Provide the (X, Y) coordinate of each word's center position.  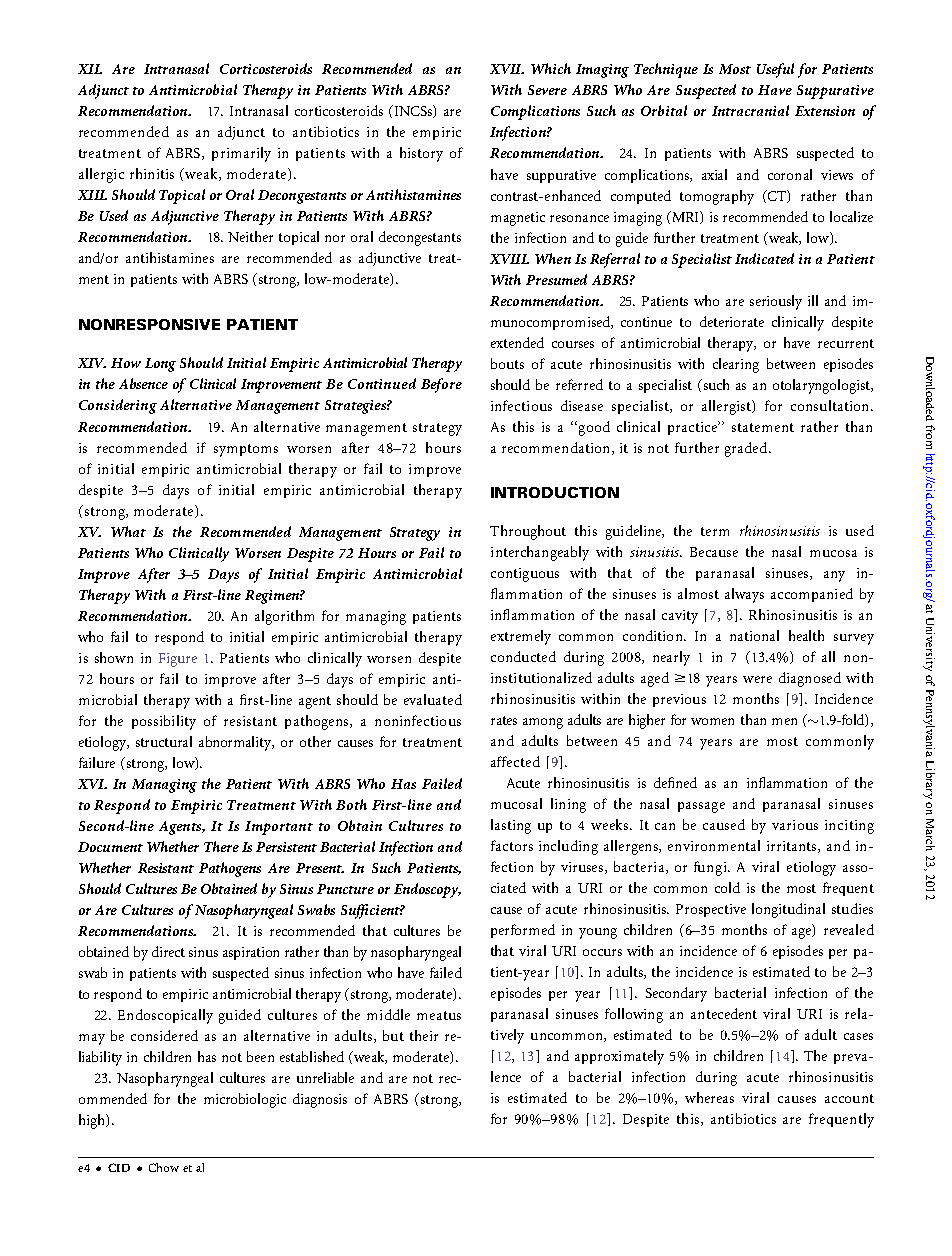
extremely (521, 637)
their (424, 1035)
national (754, 635)
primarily (241, 154)
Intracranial (750, 110)
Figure (178, 660)
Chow (164, 1167)
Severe (547, 90)
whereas (709, 1097)
